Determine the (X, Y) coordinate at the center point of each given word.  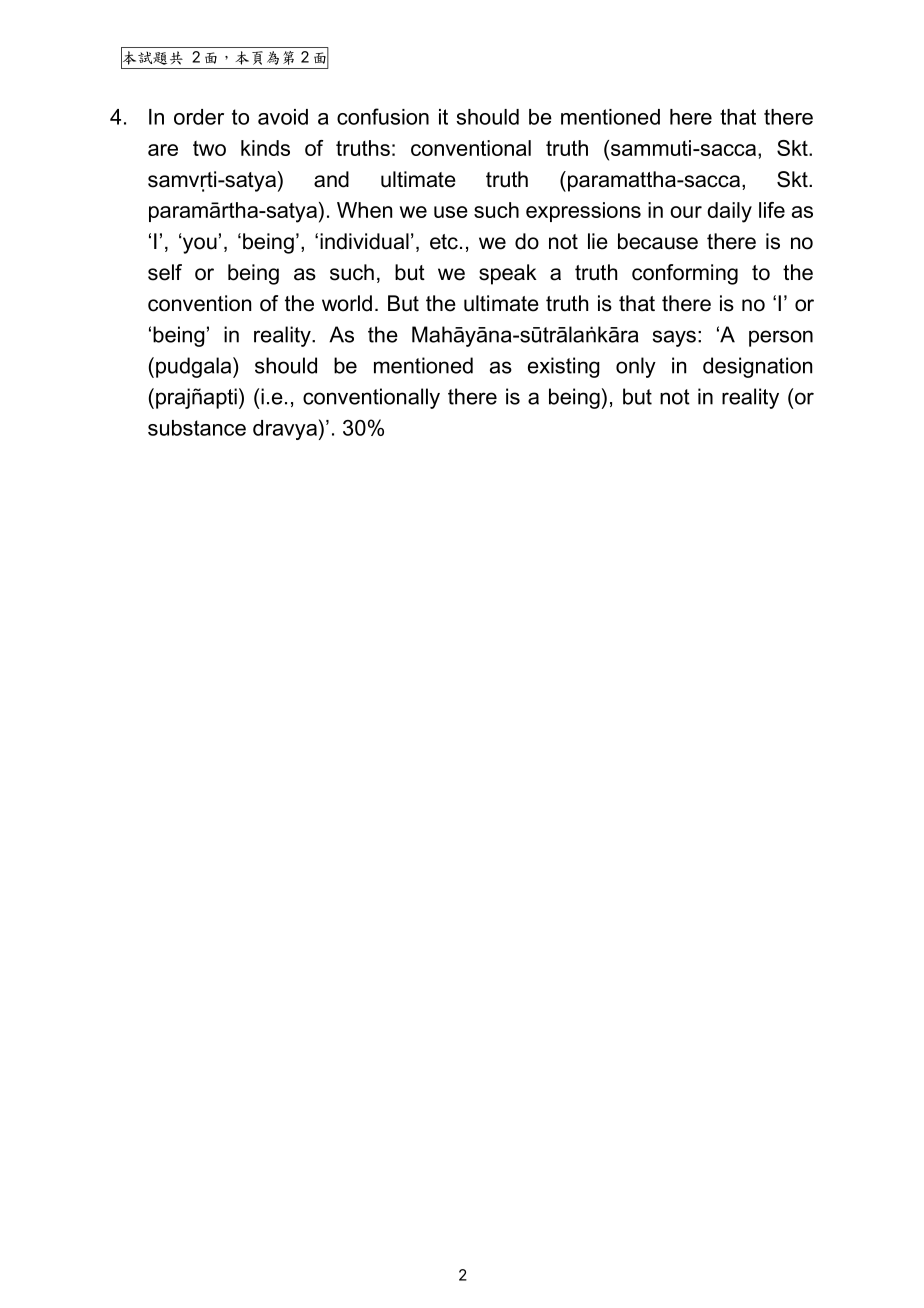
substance (197, 428)
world (347, 303)
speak (508, 274)
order (199, 117)
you (199, 245)
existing (564, 367)
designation (757, 367)
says (674, 338)
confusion (383, 116)
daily (729, 212)
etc (444, 242)
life (772, 210)
